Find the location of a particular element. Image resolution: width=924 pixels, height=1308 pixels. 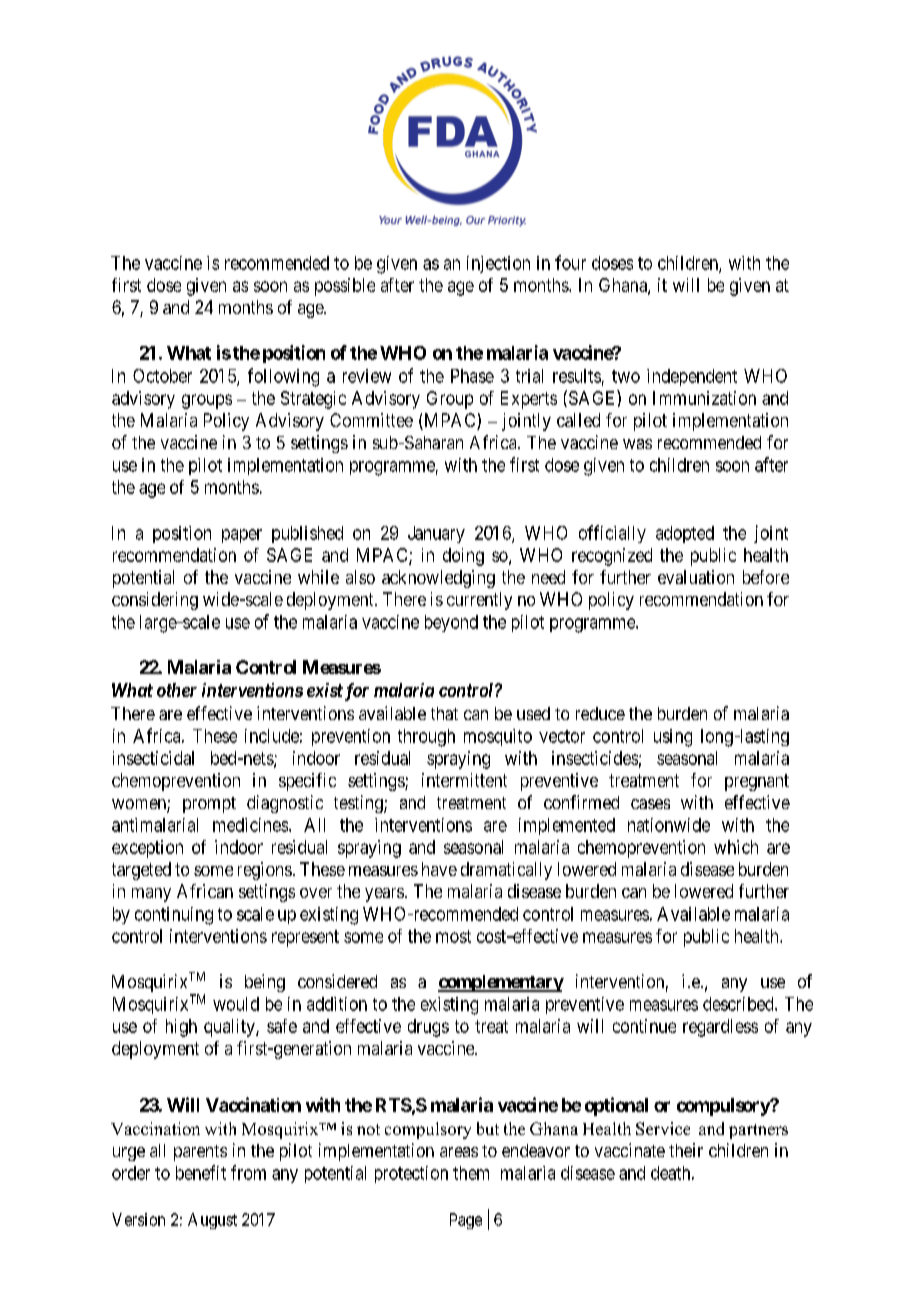

evaluation is located at coordinates (696, 577).
